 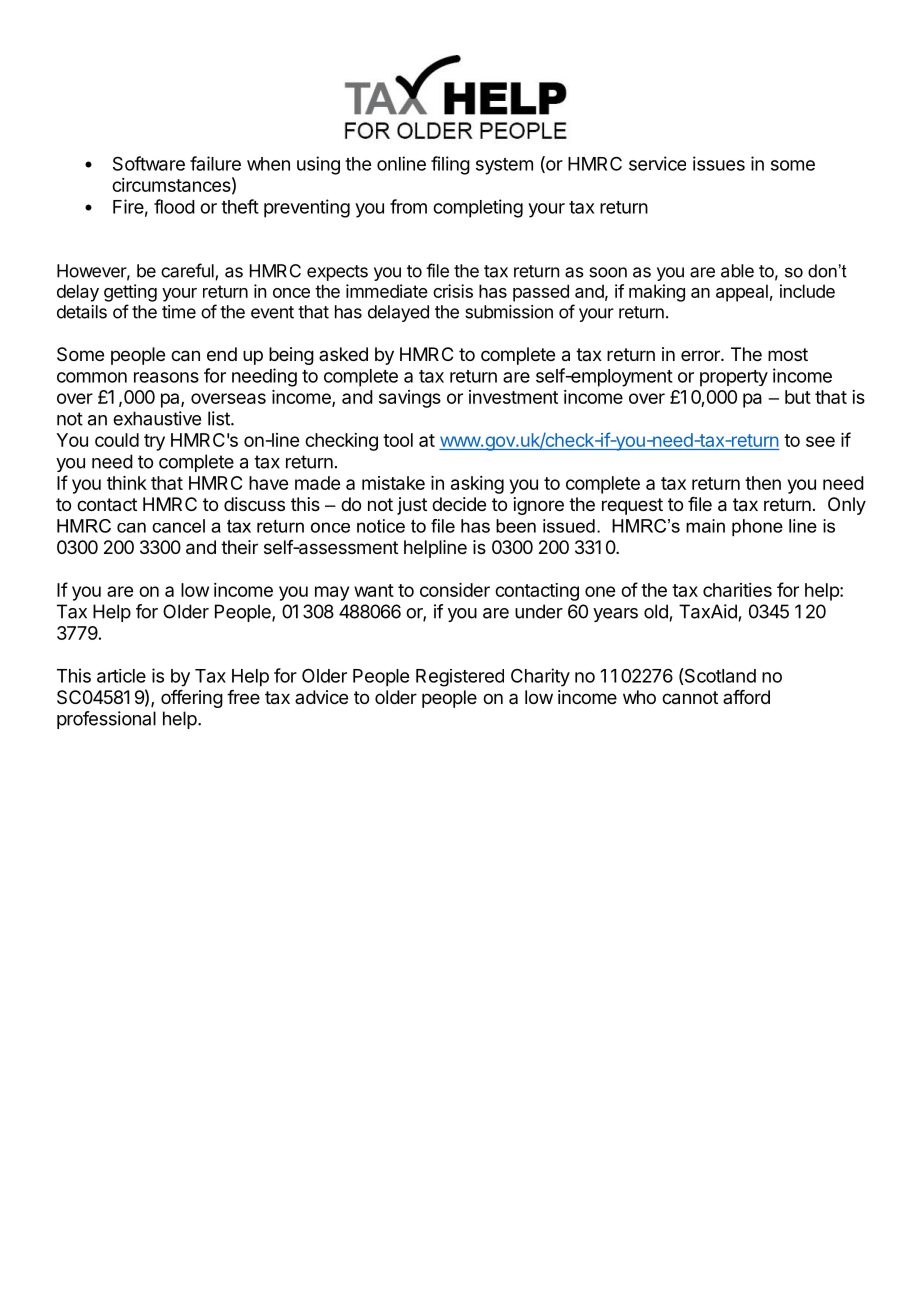 What do you see at coordinates (757, 528) in the page?
I see `phone` at bounding box center [757, 528].
